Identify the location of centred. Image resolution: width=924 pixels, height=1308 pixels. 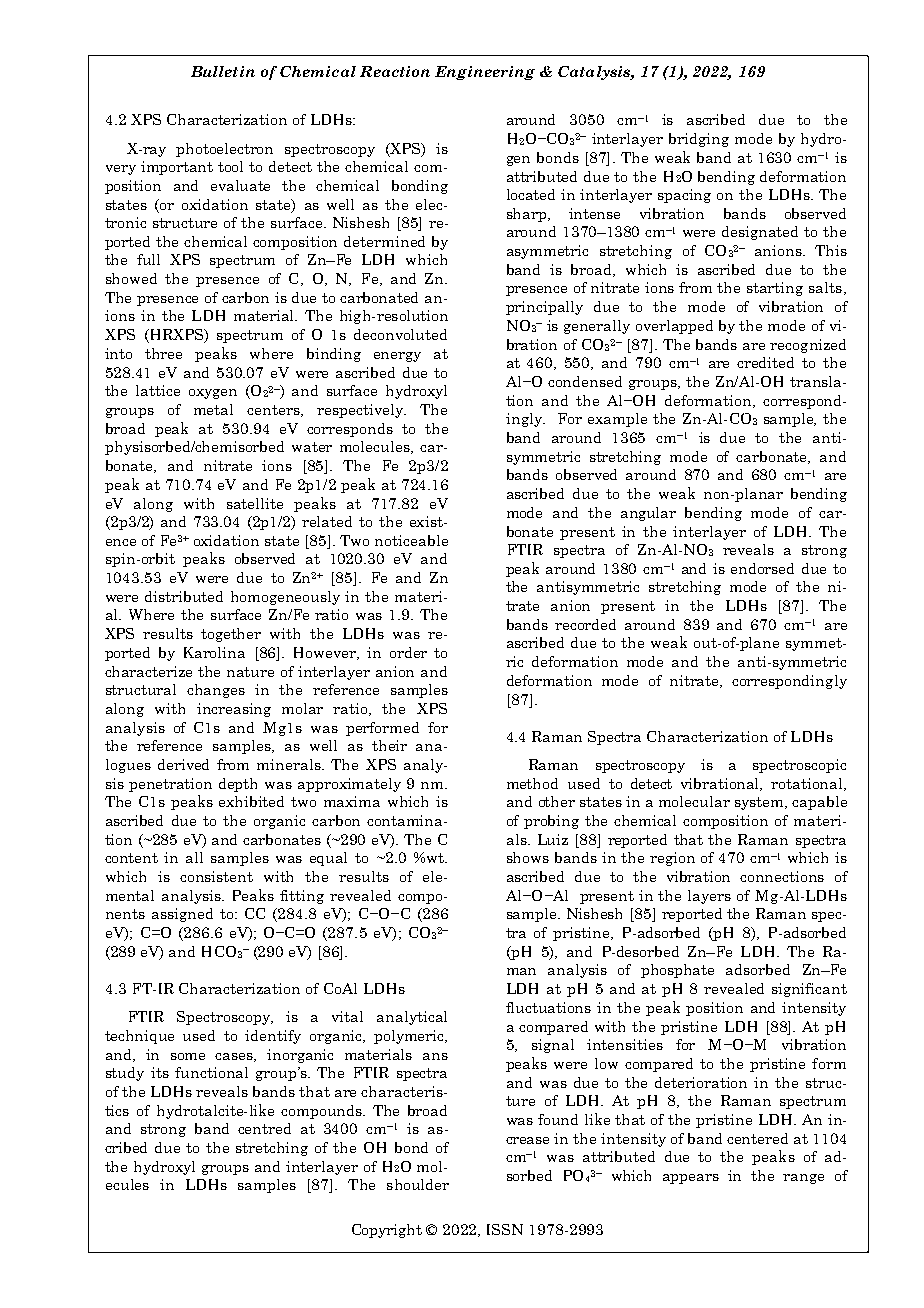
(264, 1128).
